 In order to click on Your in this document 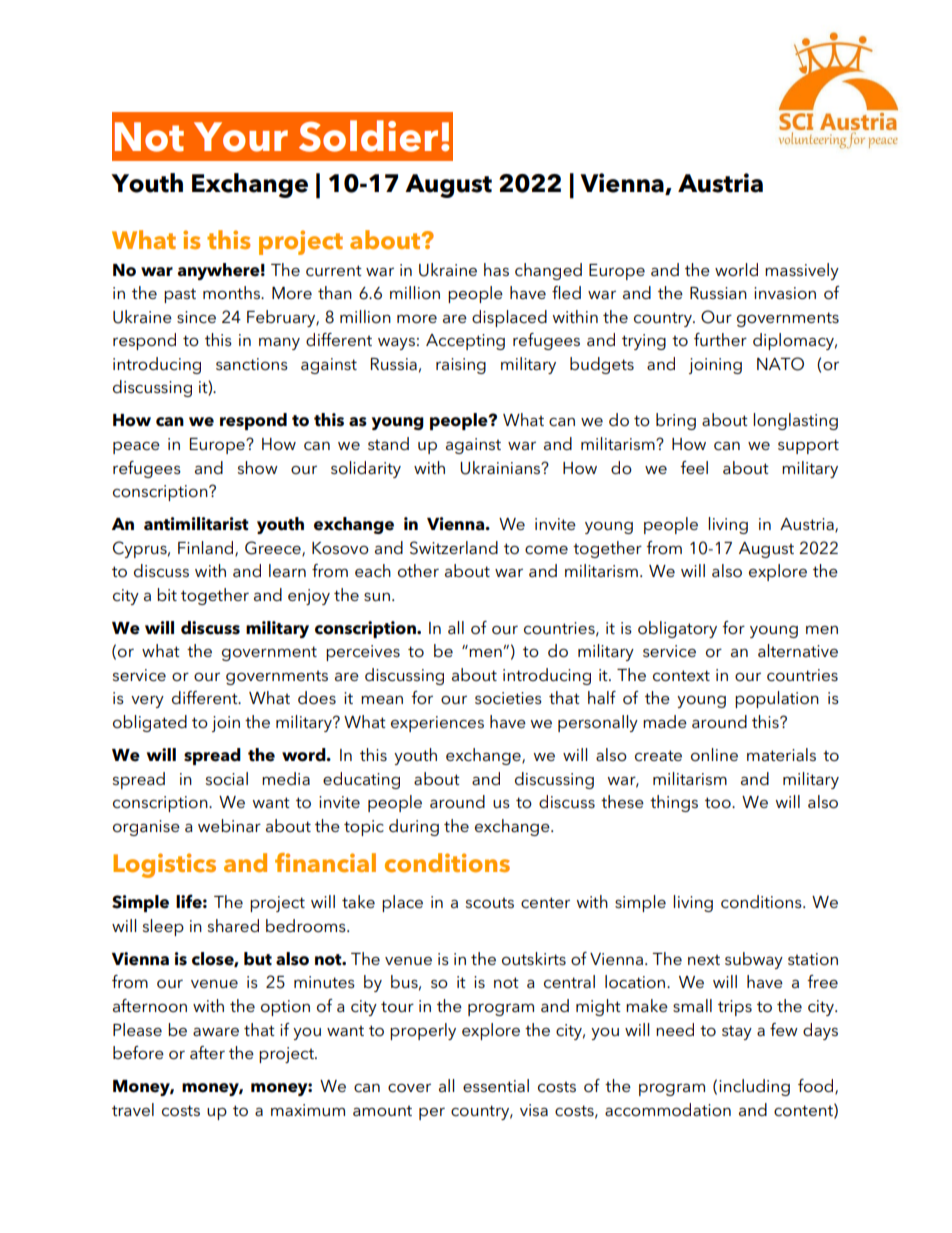, I will do `click(241, 137)`.
